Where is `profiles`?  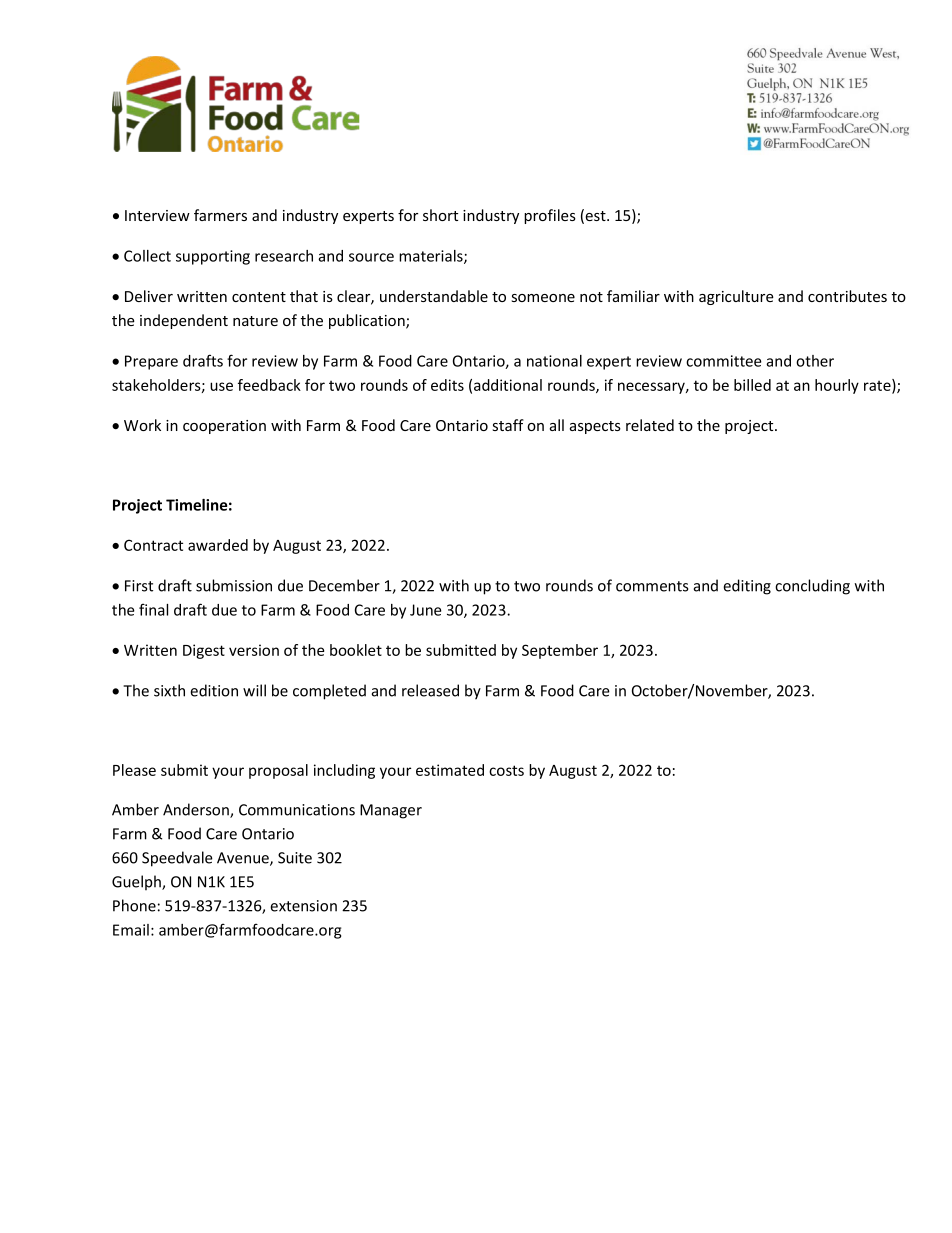 profiles is located at coordinates (550, 216).
